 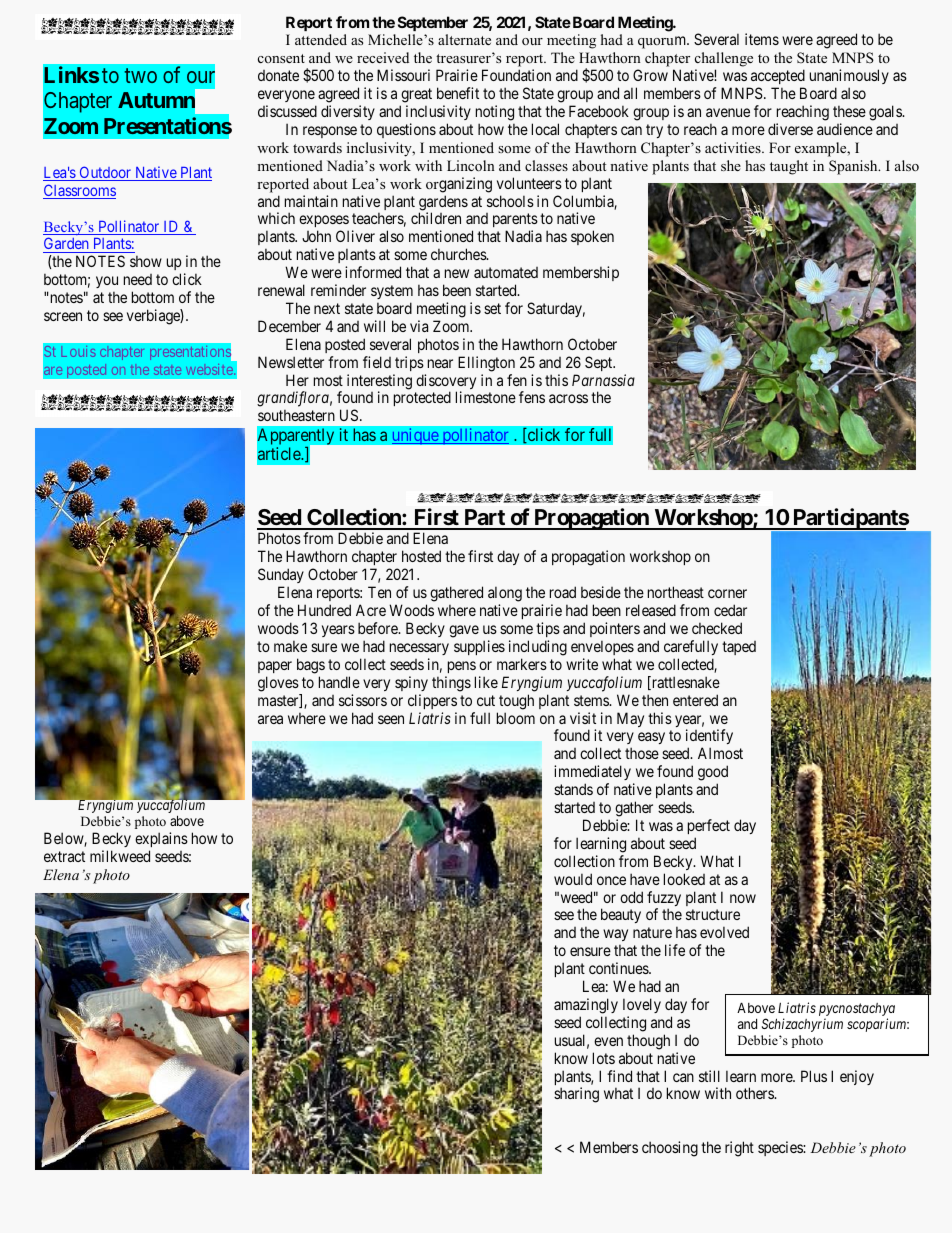 What do you see at coordinates (64, 856) in the screenshot?
I see `extract` at bounding box center [64, 856].
